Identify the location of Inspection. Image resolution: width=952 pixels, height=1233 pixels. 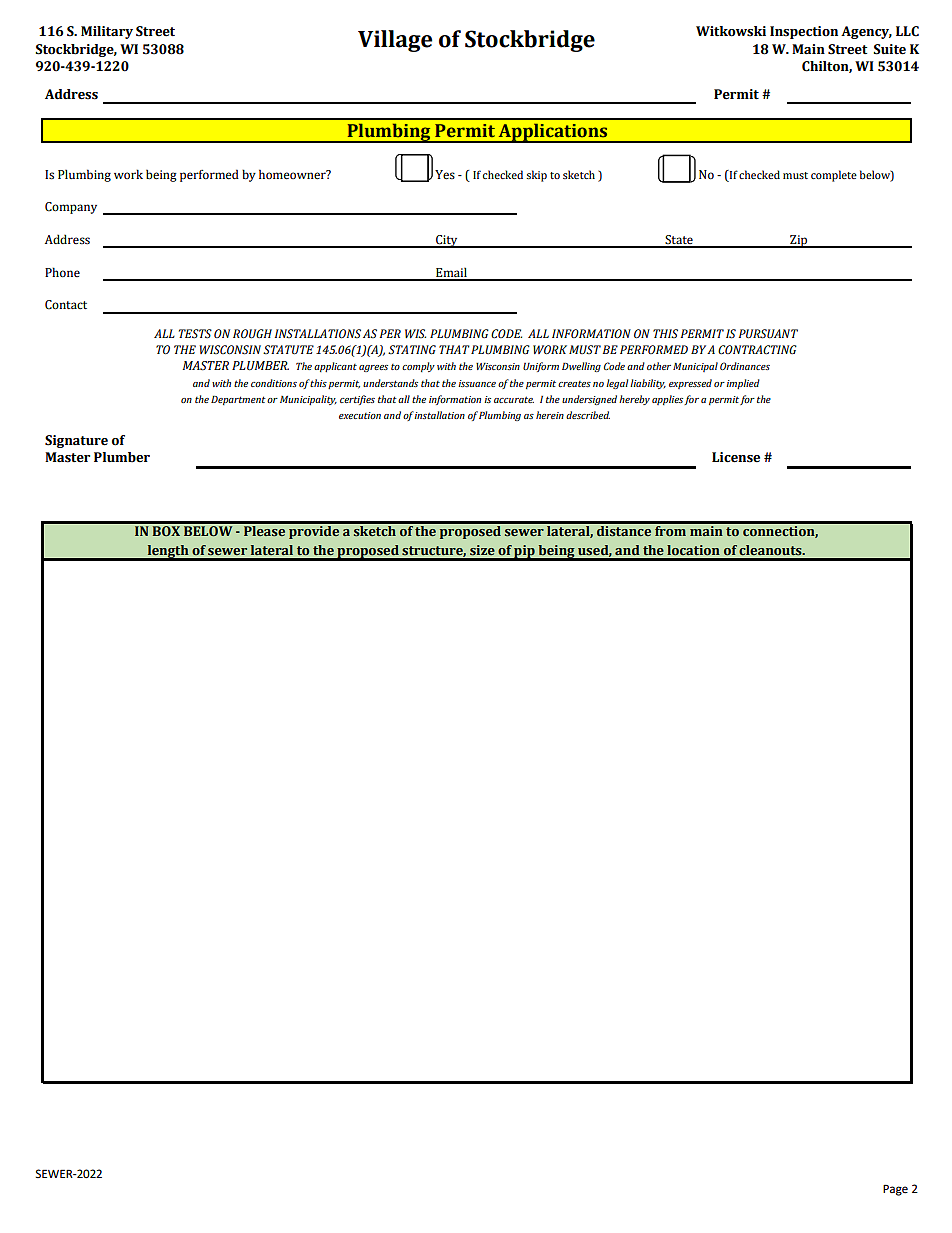
(804, 32).
